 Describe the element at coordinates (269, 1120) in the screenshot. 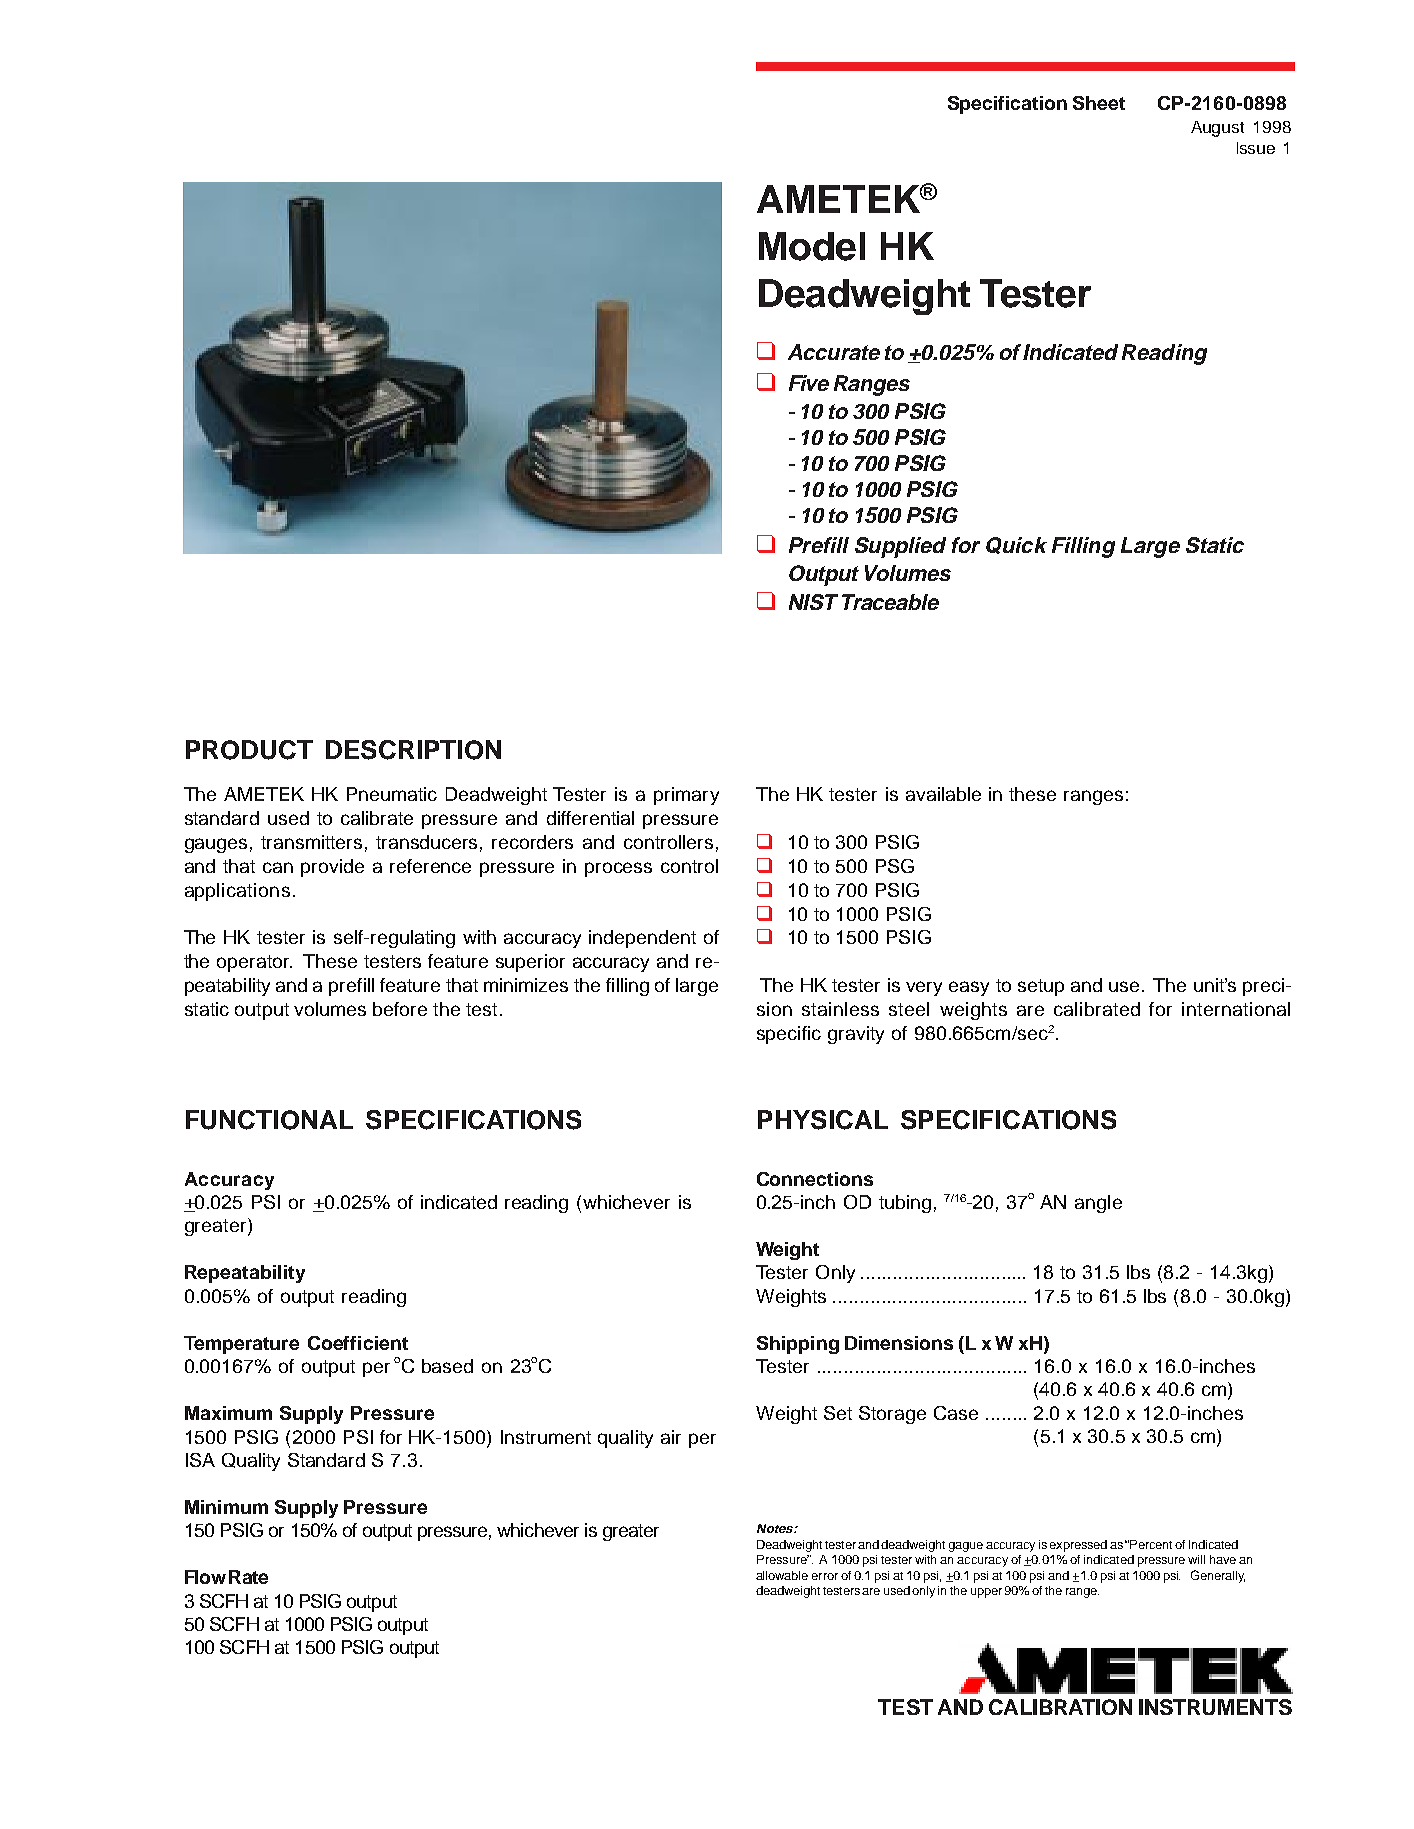

I see `FUNCTIONAL` at that location.
